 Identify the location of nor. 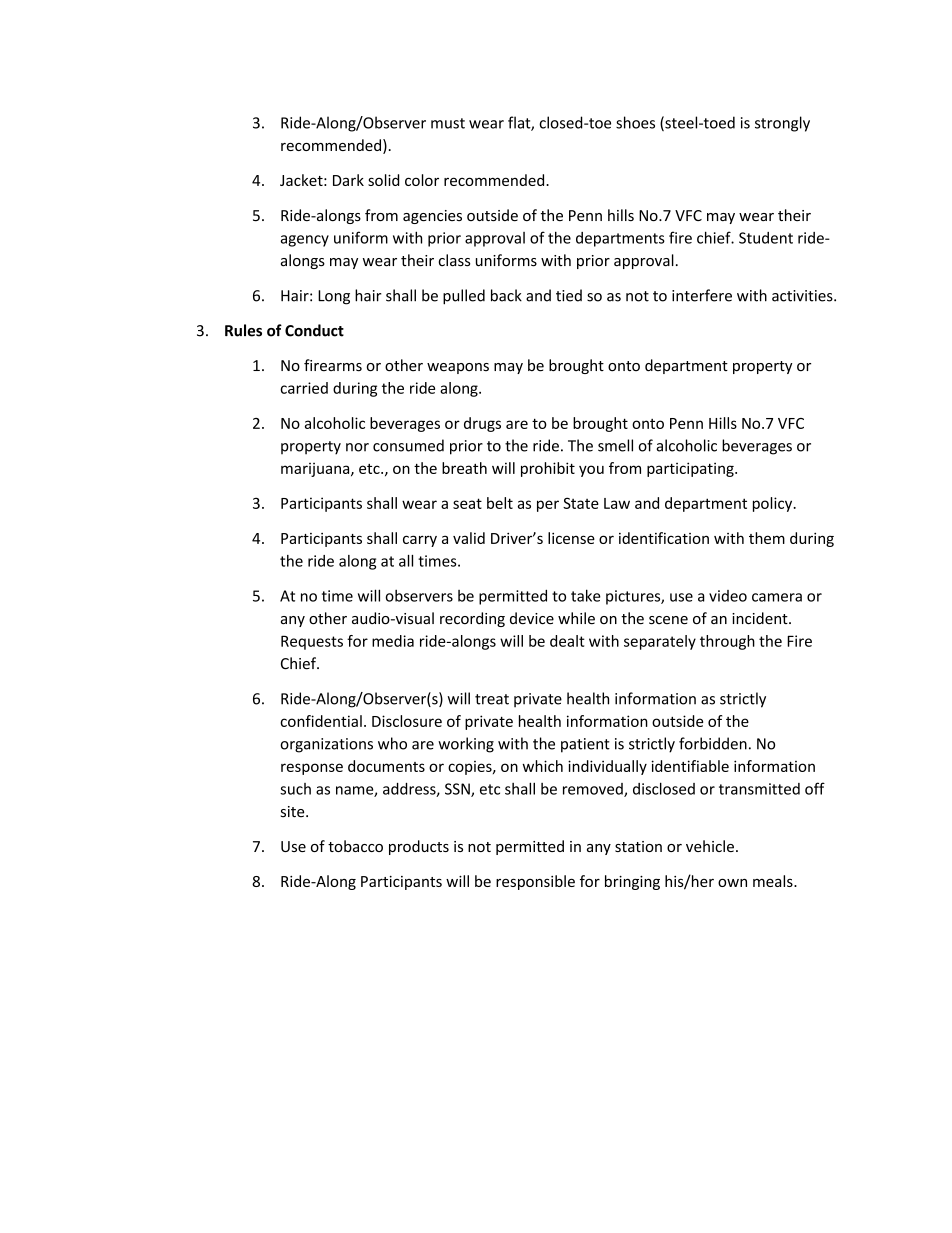
(357, 447).
